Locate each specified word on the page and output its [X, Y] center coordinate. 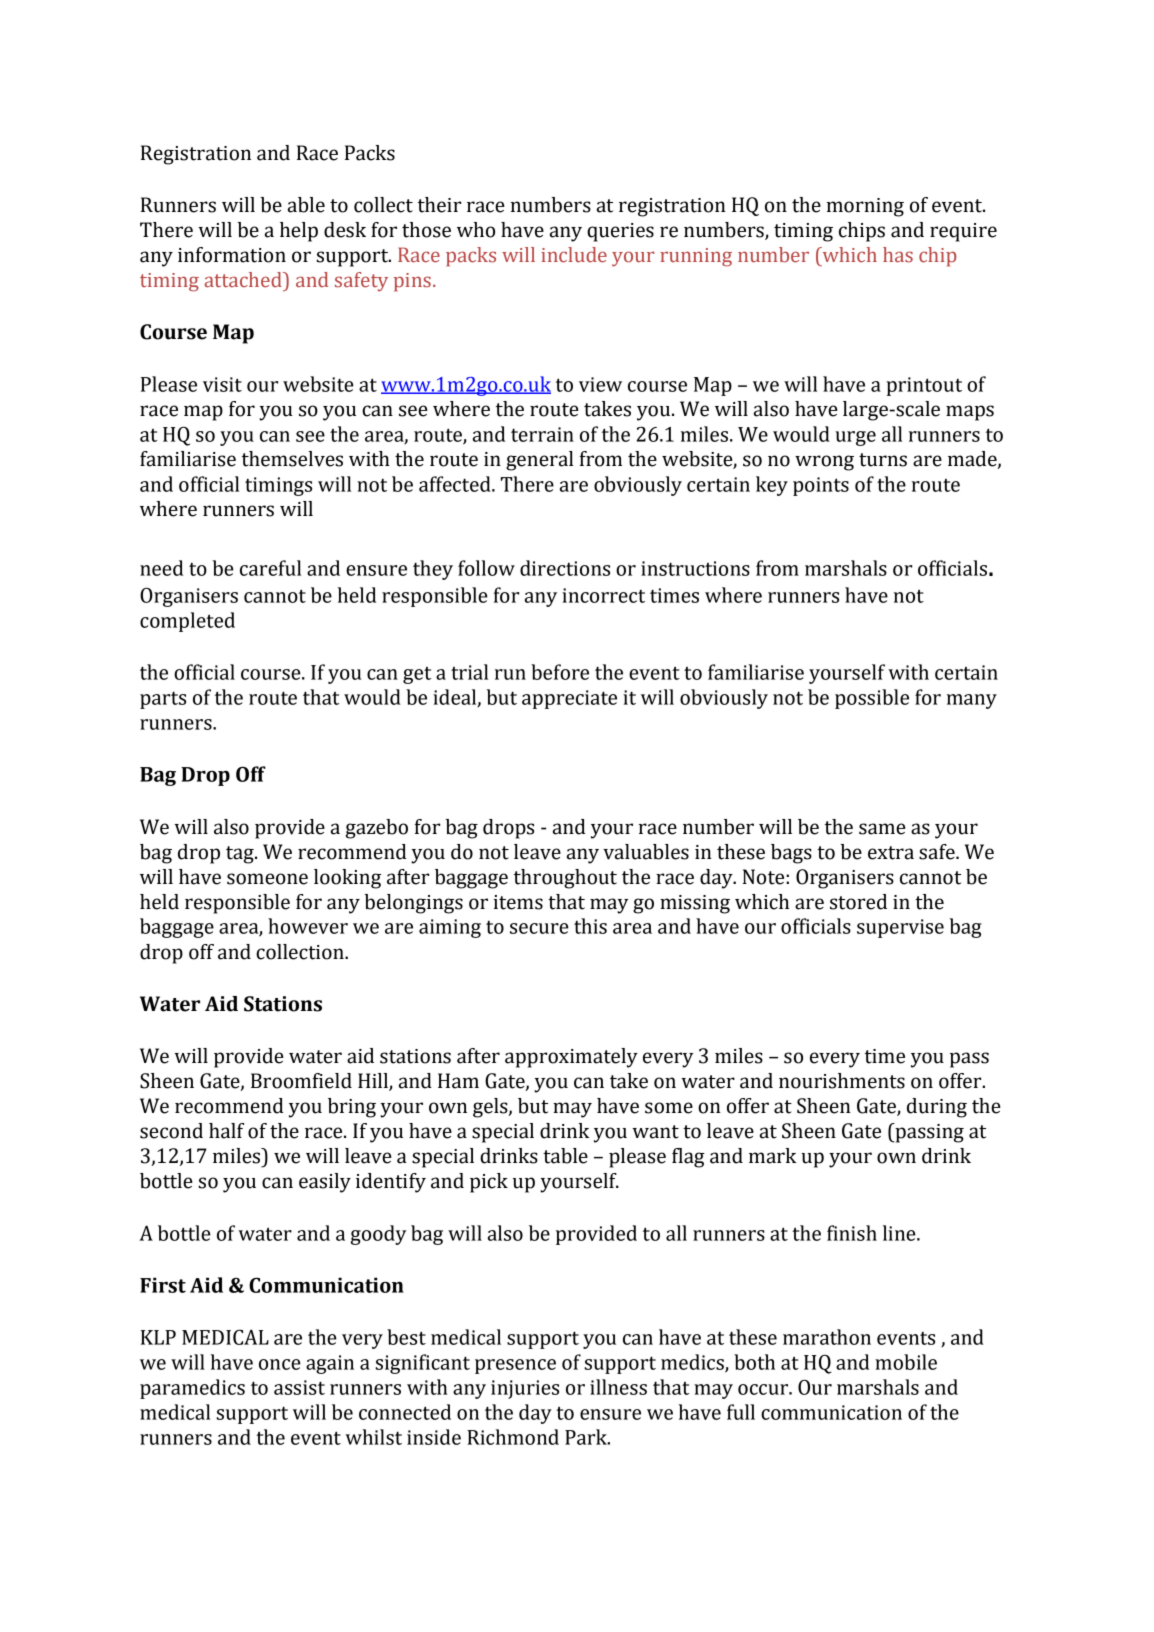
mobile [906, 1362]
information [232, 255]
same [882, 829]
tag [241, 855]
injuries [525, 1389]
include [574, 255]
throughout [565, 879]
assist [299, 1387]
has [898, 255]
